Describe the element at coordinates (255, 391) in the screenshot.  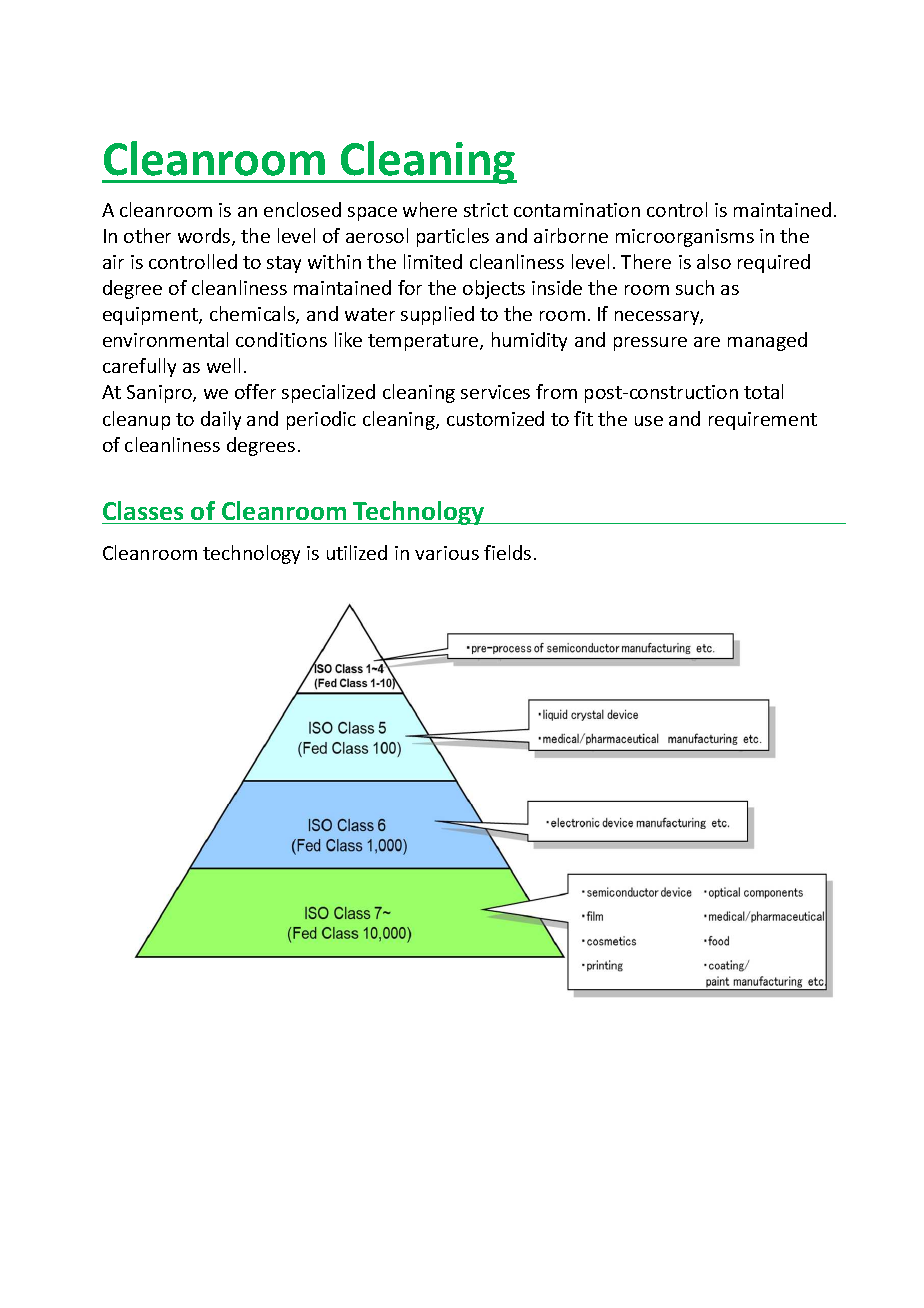
I see `offer` at that location.
